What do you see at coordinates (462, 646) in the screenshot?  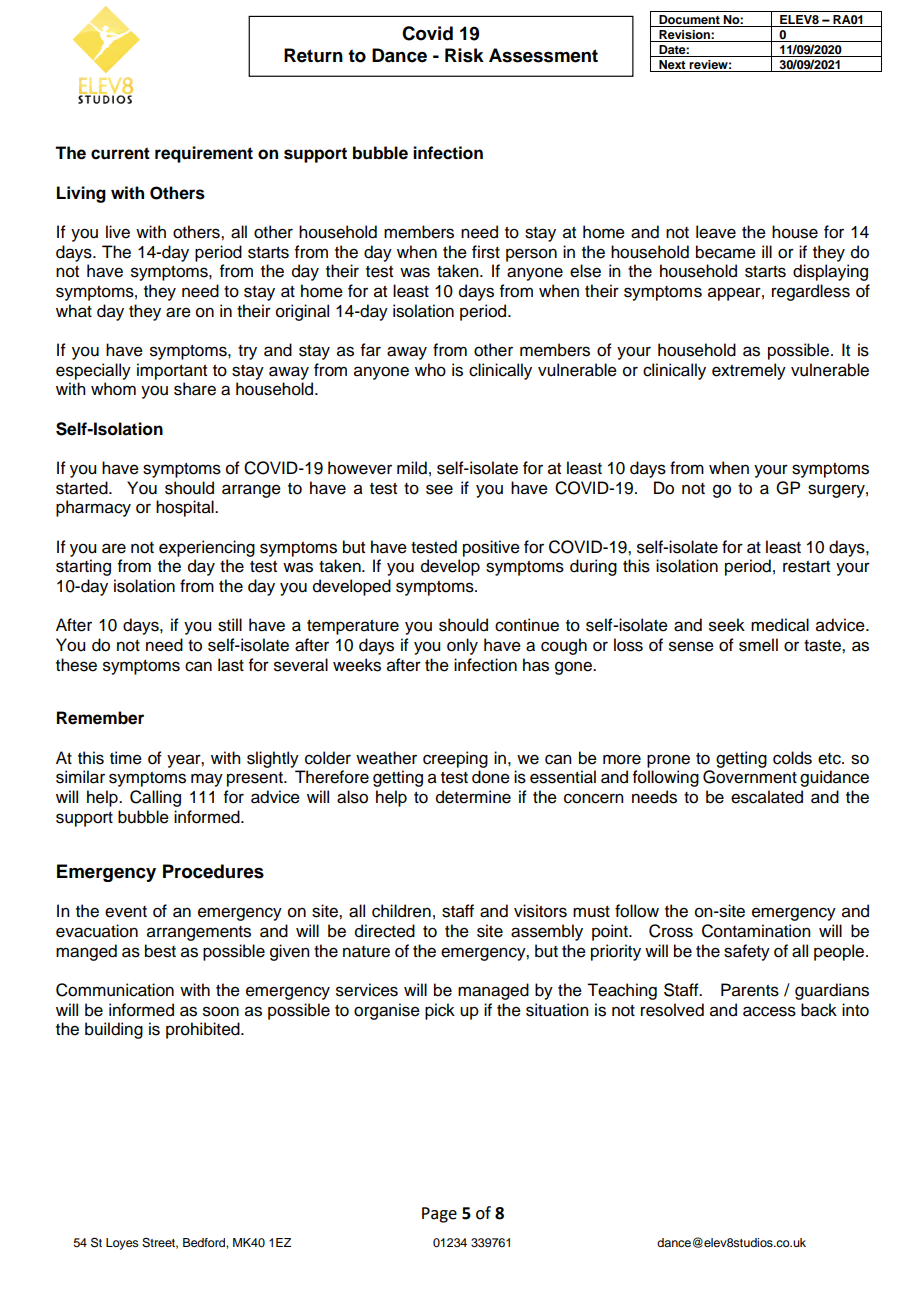 I see `only` at bounding box center [462, 646].
